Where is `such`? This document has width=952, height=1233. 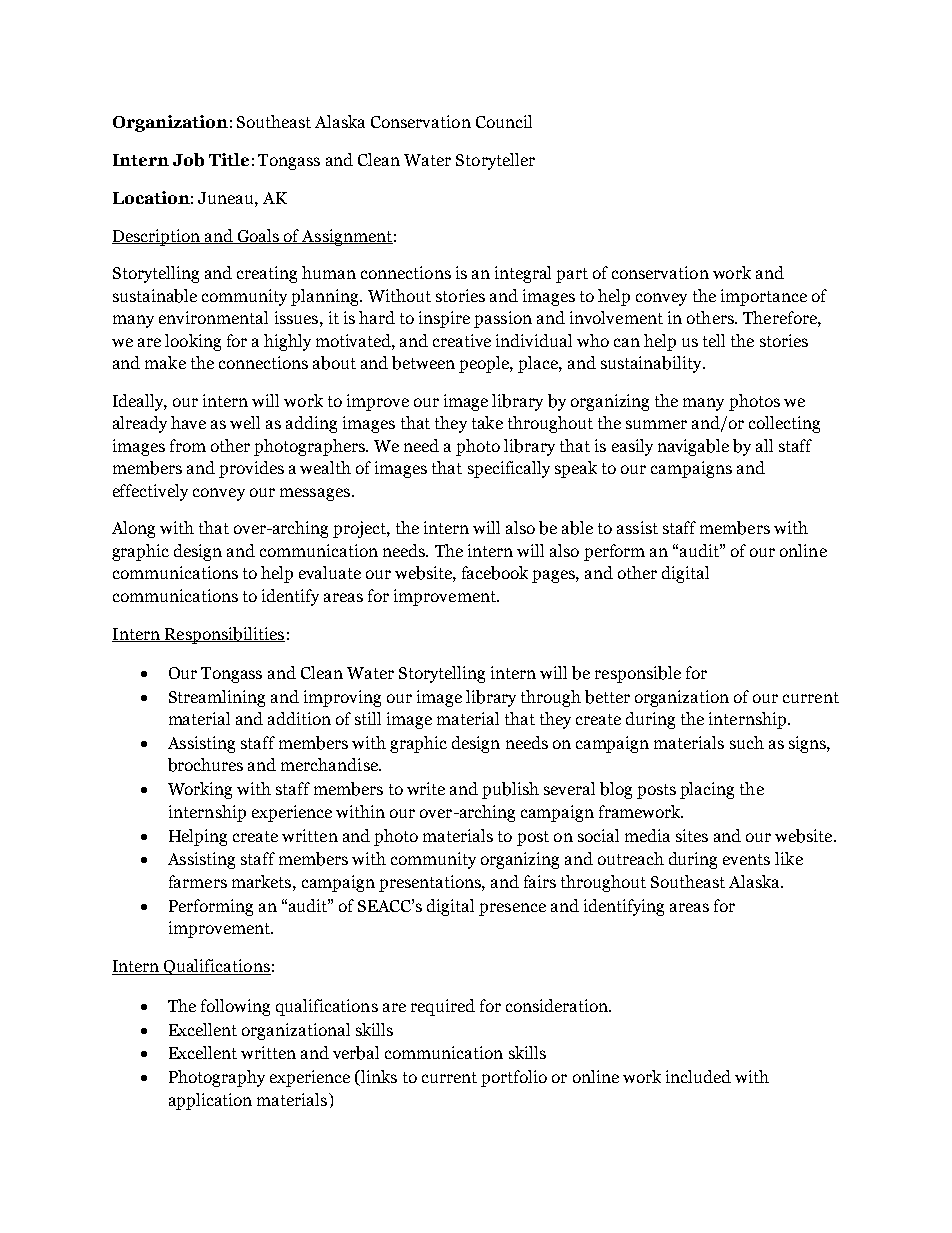
such is located at coordinates (747, 742).
